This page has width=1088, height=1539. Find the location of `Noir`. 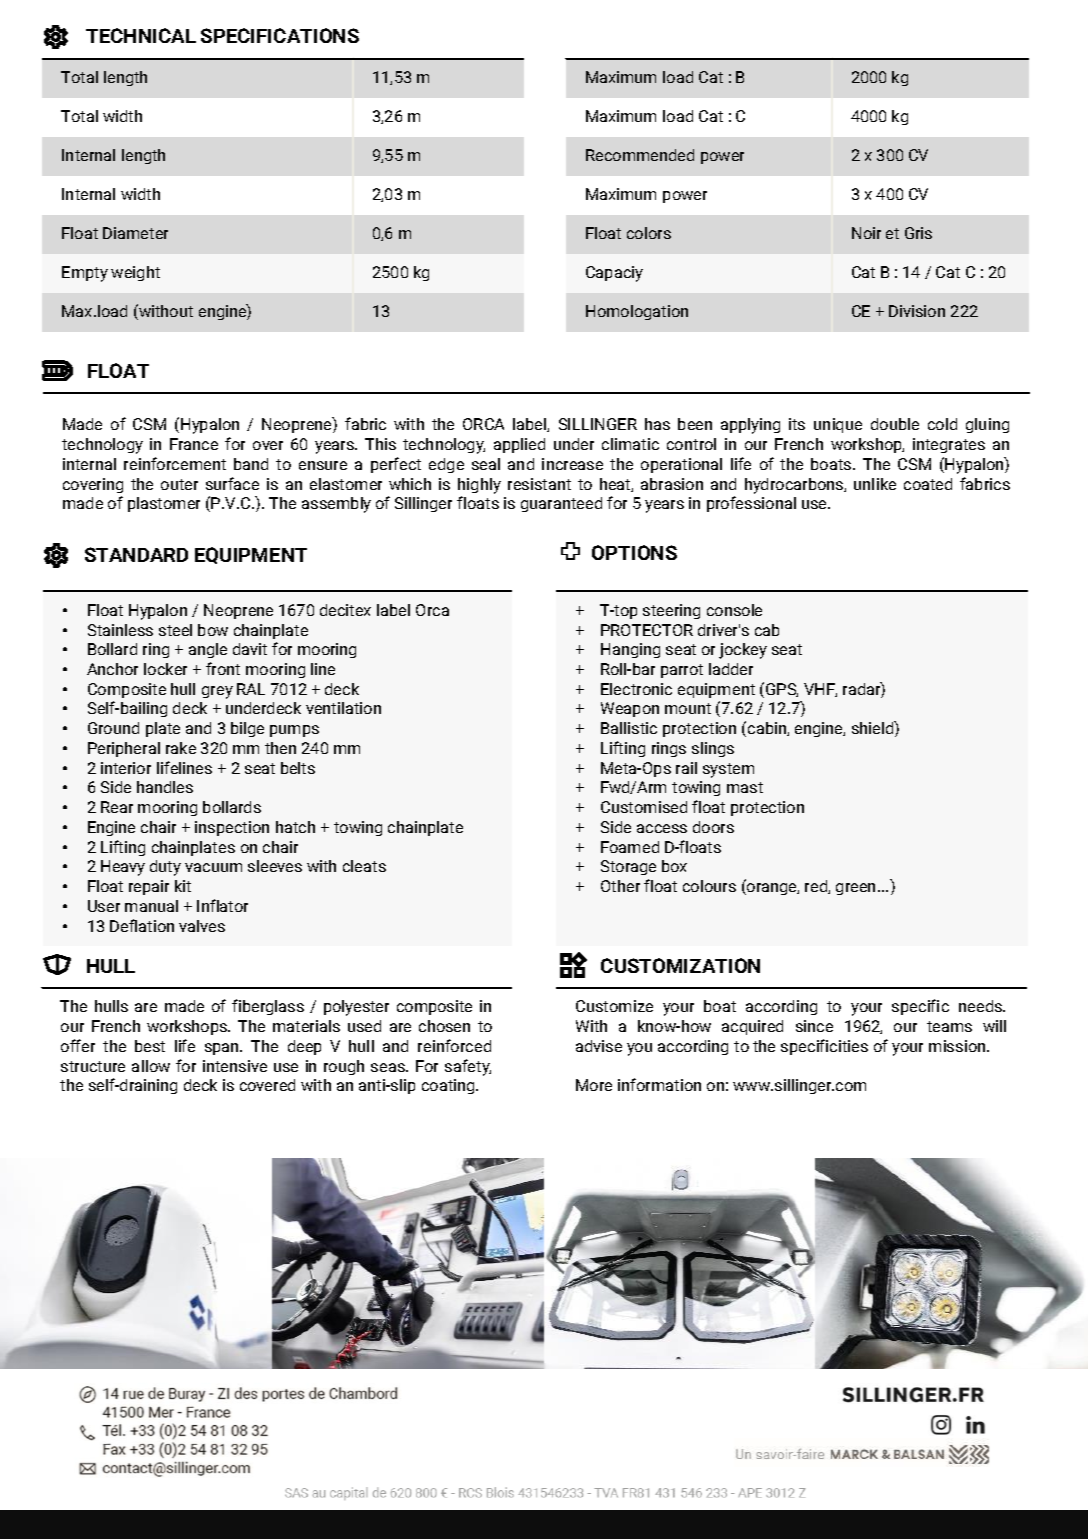

Noir is located at coordinates (866, 233).
